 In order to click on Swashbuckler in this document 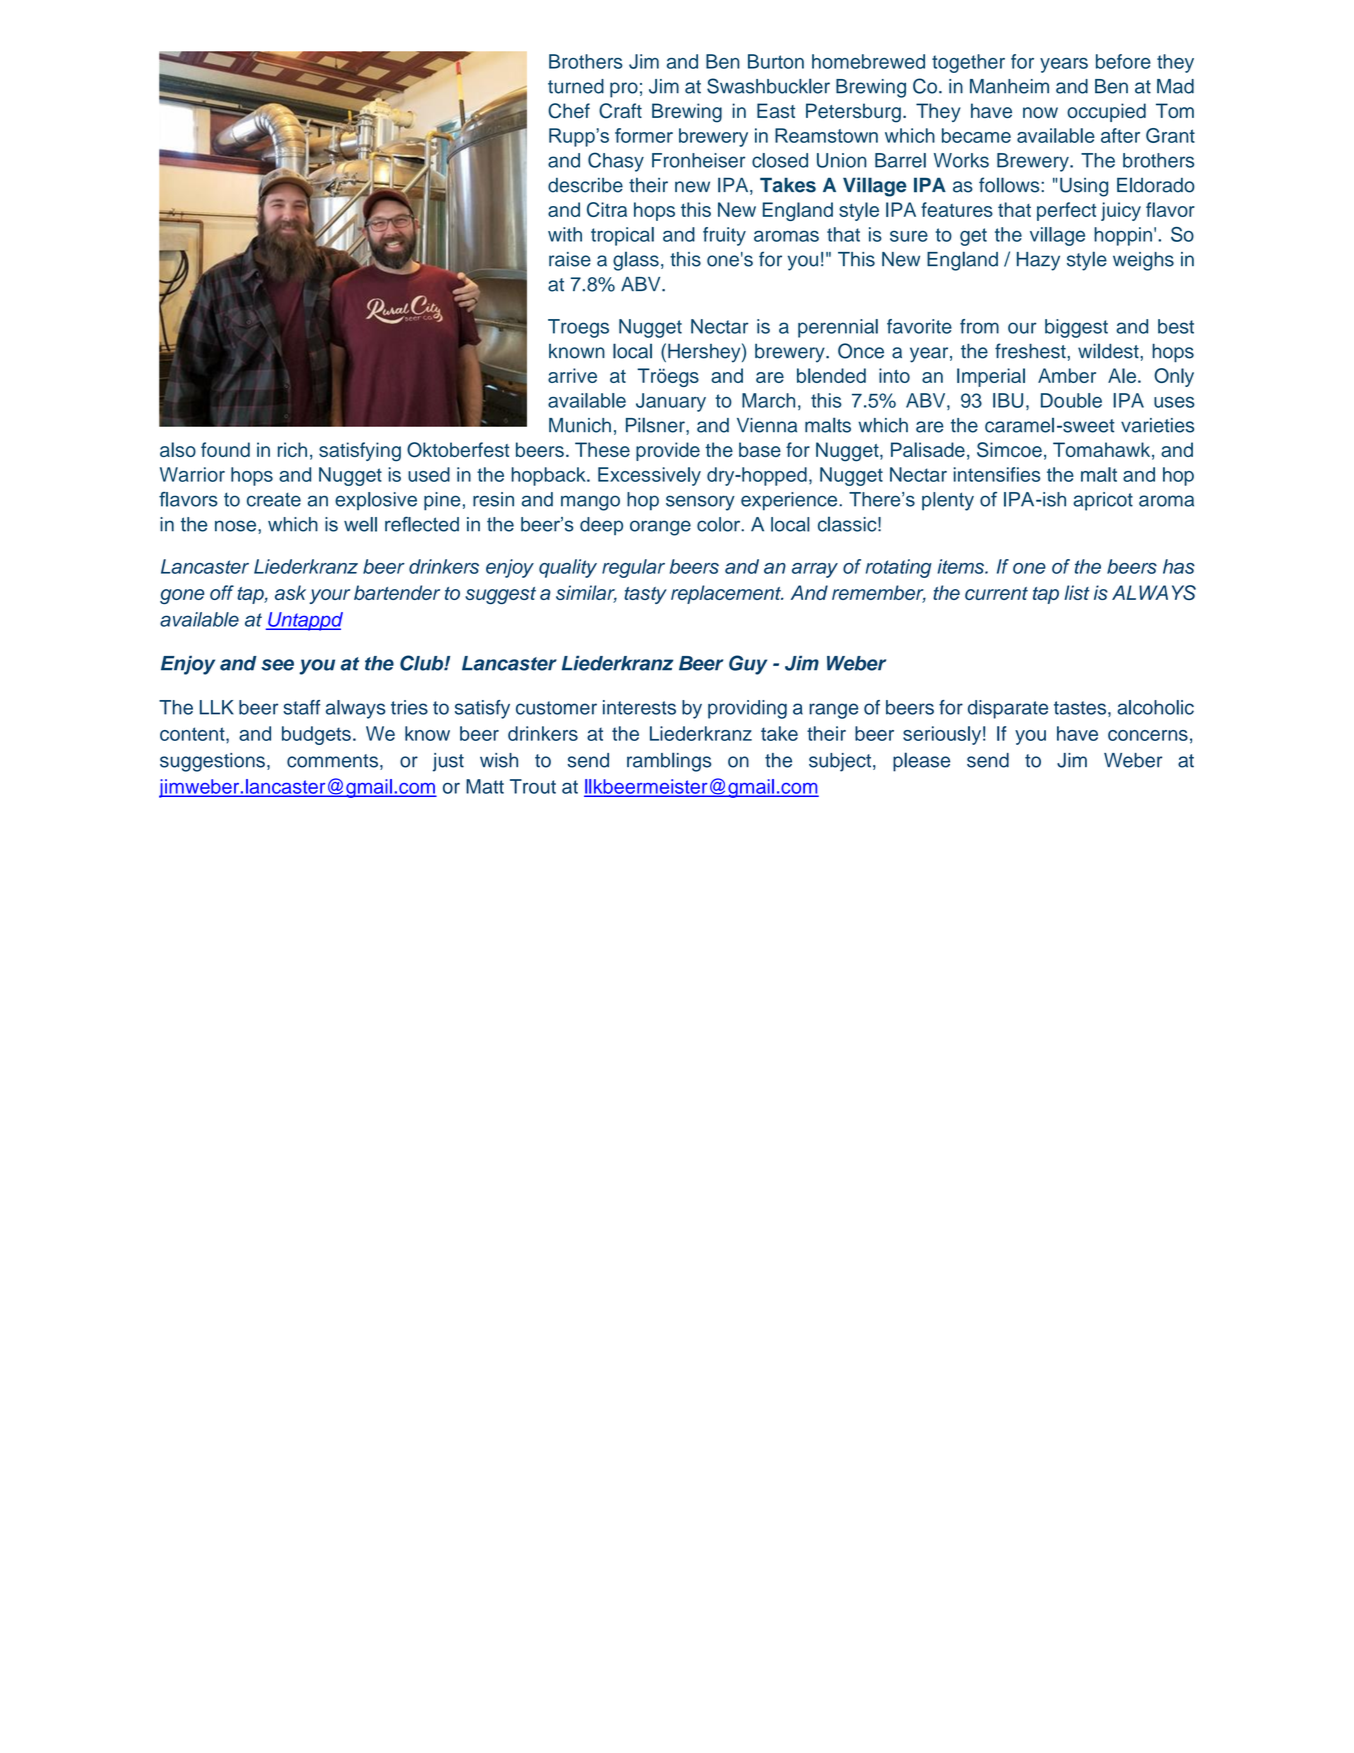, I will do `click(768, 86)`.
